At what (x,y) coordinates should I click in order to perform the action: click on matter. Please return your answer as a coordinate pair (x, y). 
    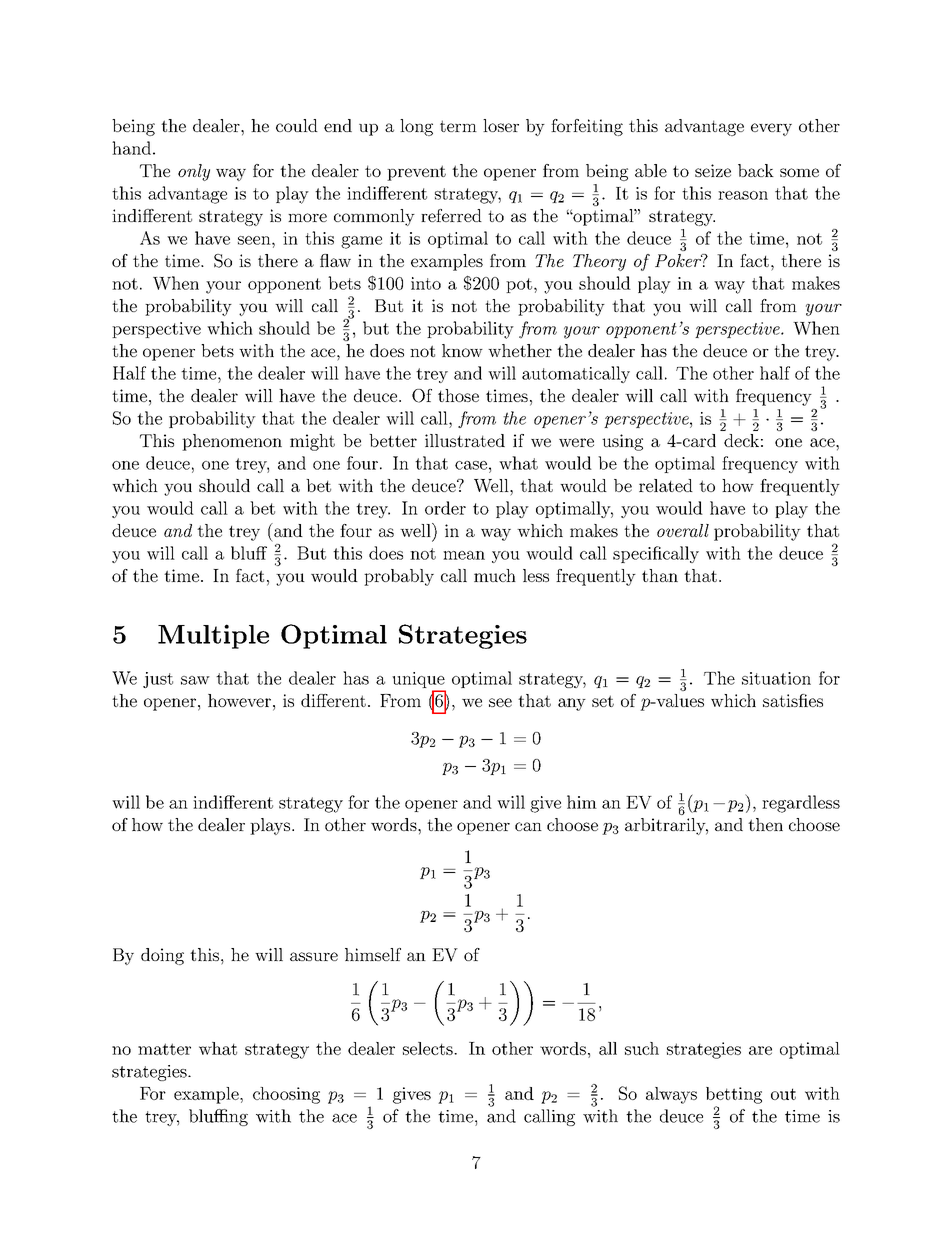
    Looking at the image, I should click on (164, 1049).
